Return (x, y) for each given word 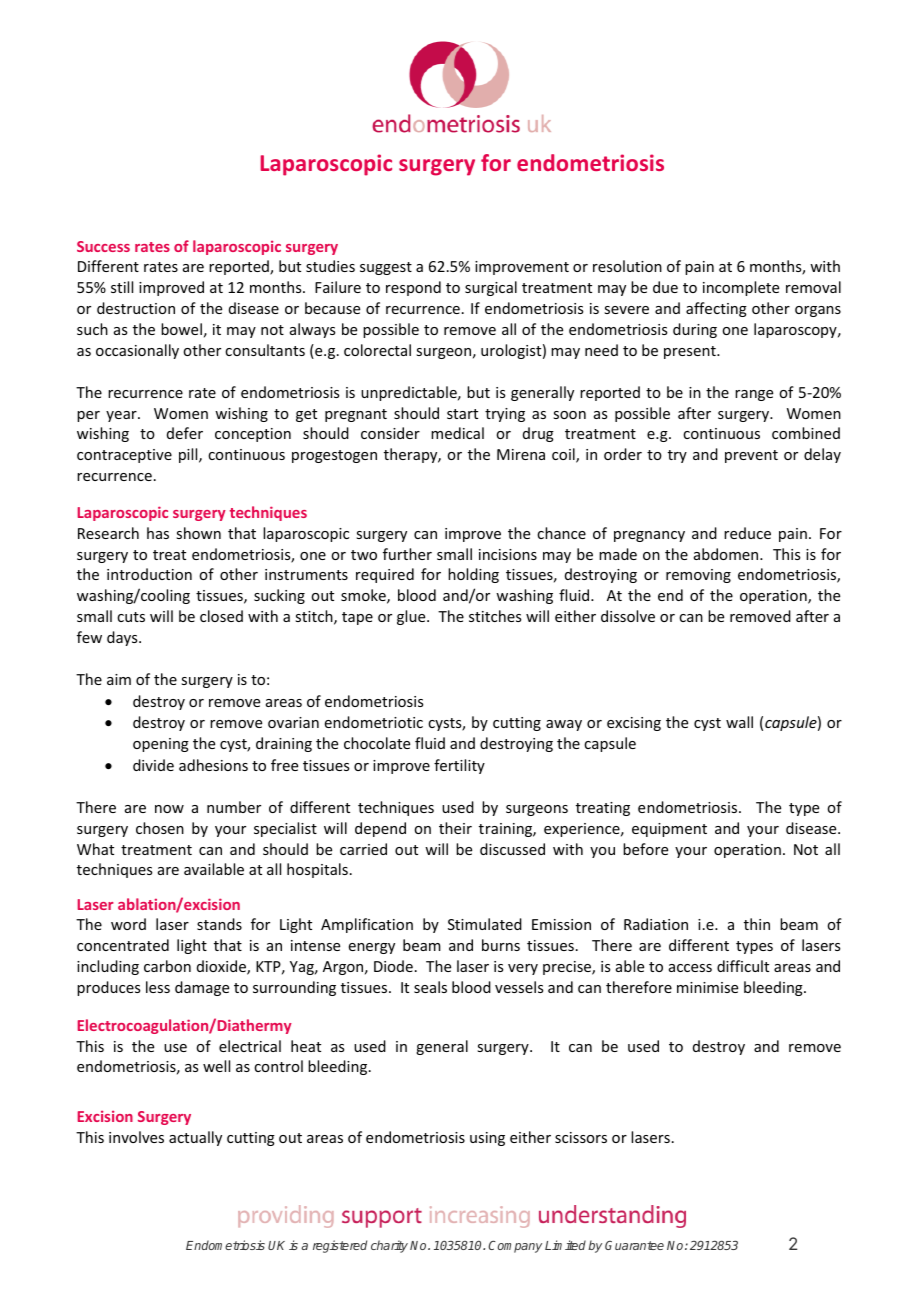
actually (195, 1138)
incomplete (741, 288)
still (122, 287)
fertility (459, 766)
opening (161, 745)
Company (515, 1246)
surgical (491, 288)
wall (739, 722)
